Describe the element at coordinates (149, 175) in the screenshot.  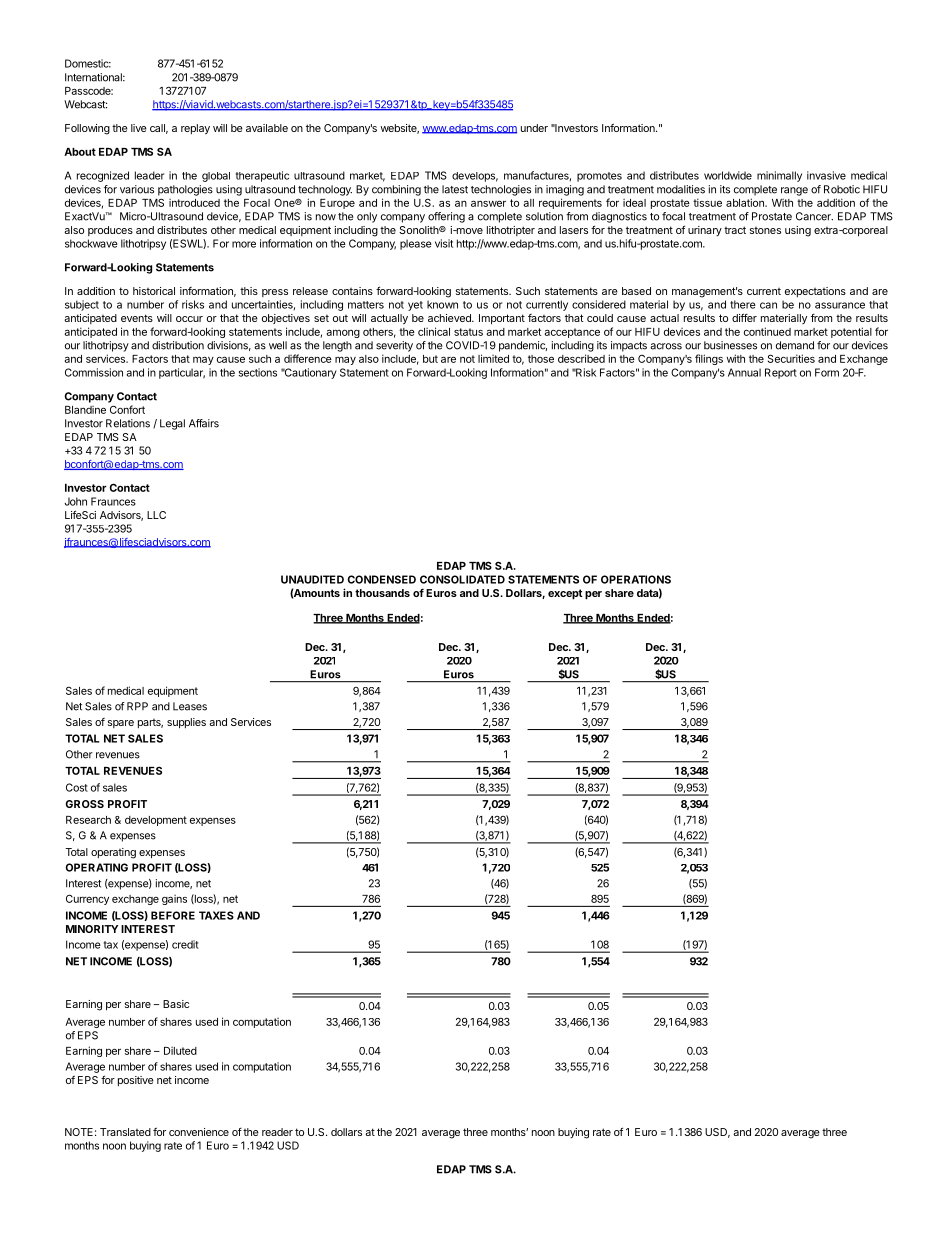
I see `leader` at that location.
